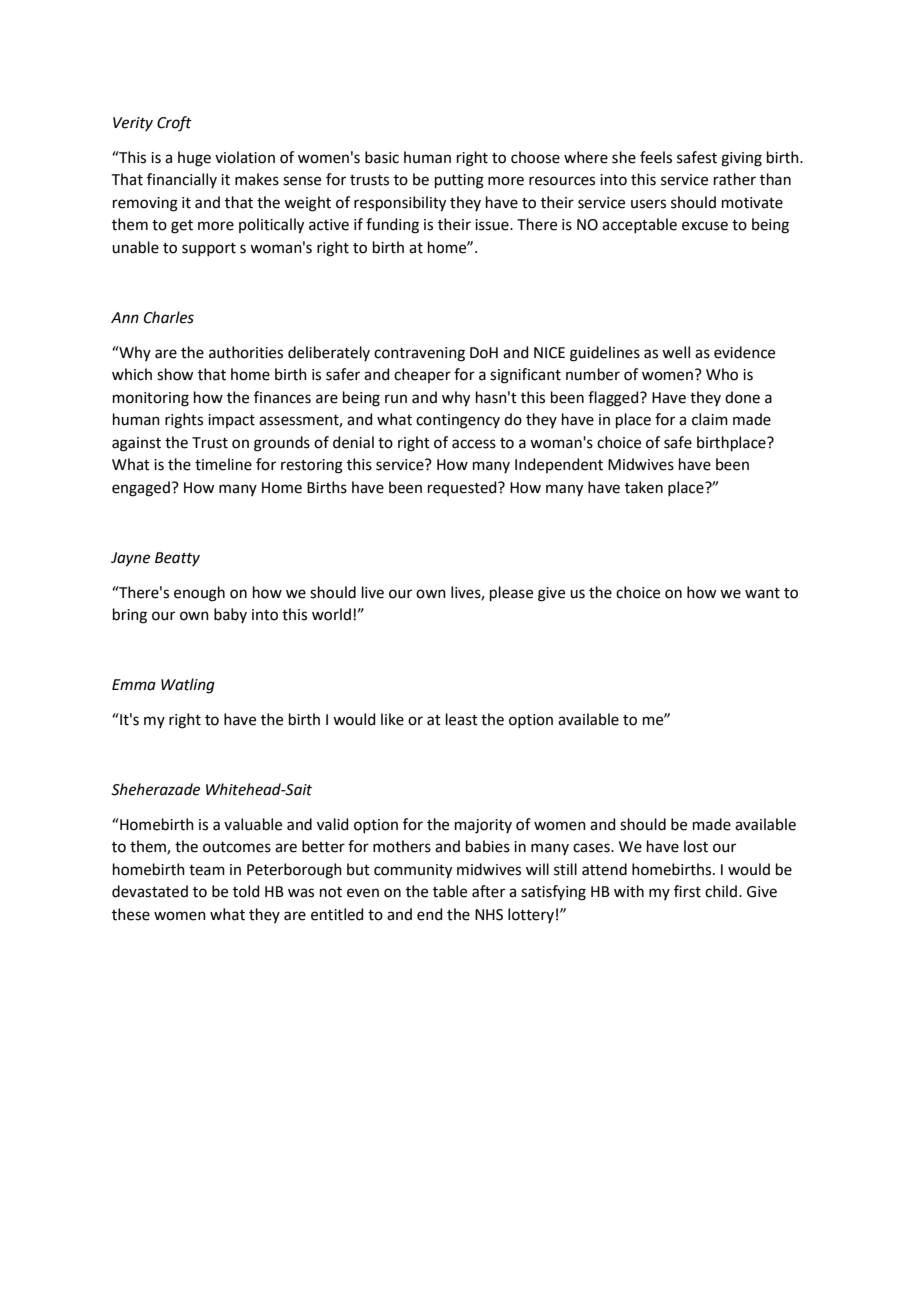  I want to click on baby, so click(230, 615).
